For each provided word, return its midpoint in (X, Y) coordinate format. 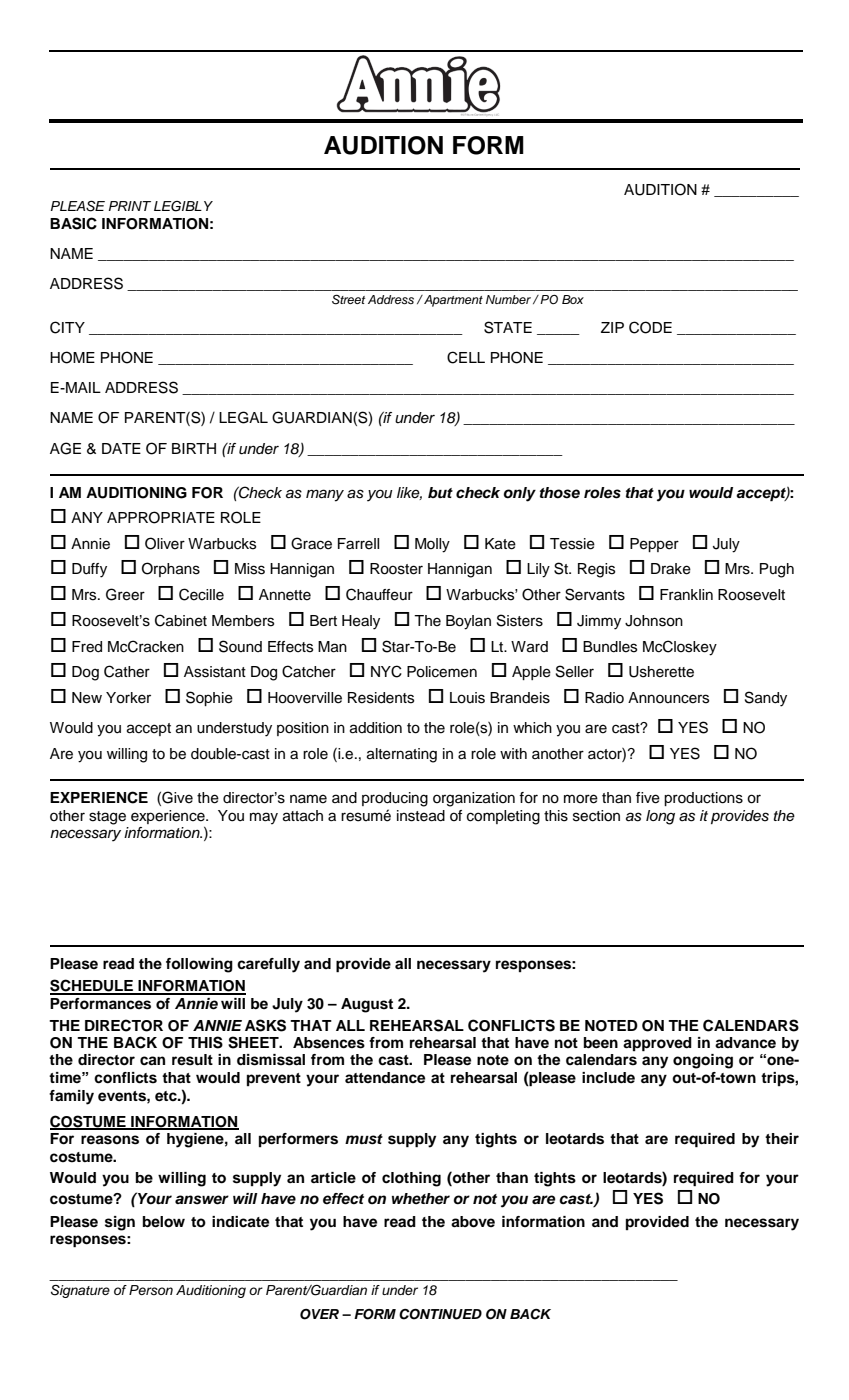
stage (107, 818)
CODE (650, 327)
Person (151, 1290)
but (440, 492)
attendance (385, 1078)
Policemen (442, 672)
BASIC (73, 223)
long (660, 817)
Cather (127, 671)
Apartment (452, 301)
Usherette (661, 672)
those (560, 493)
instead (421, 816)
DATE (121, 448)
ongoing (703, 1061)
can (152, 1061)
